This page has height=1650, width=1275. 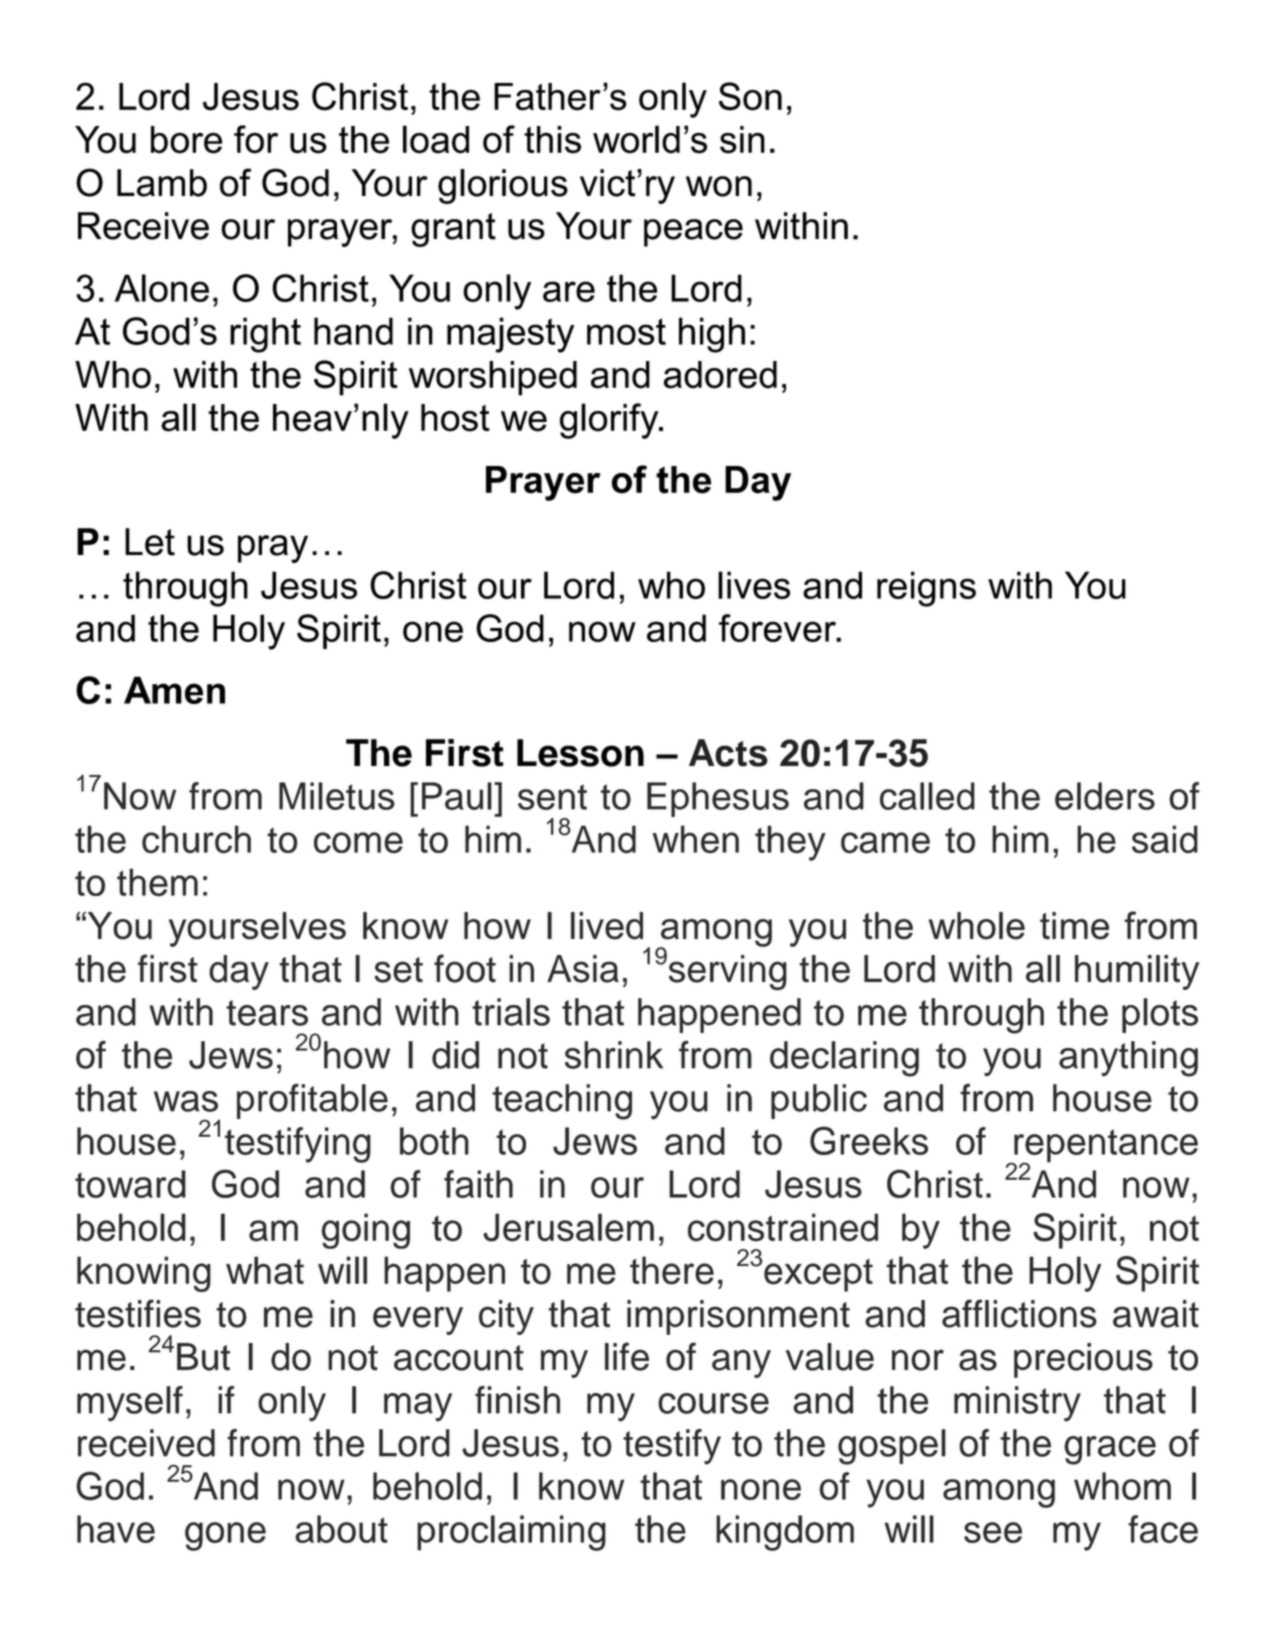 I want to click on what, so click(x=265, y=1270).
